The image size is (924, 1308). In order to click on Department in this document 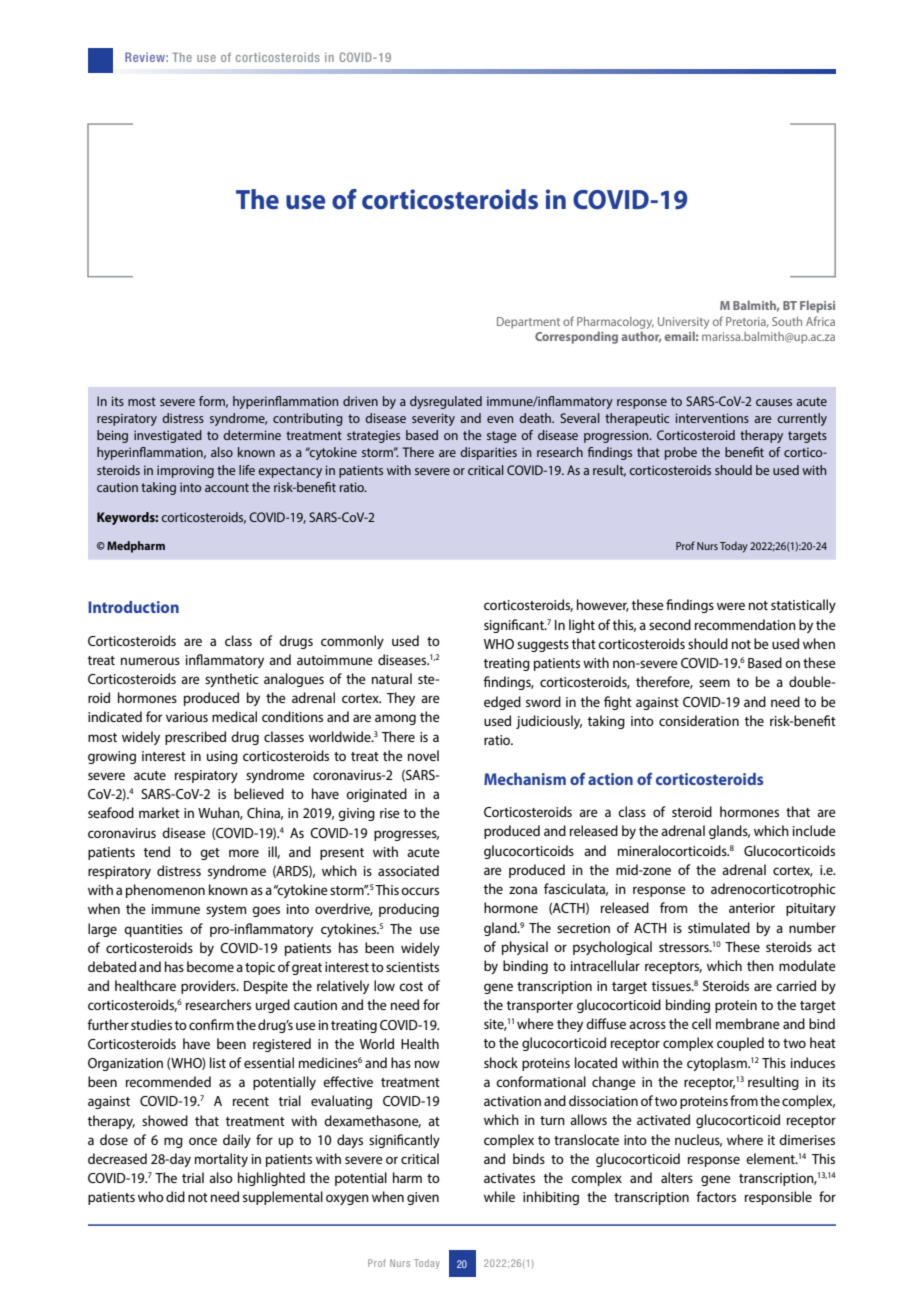, I will do `click(528, 323)`.
